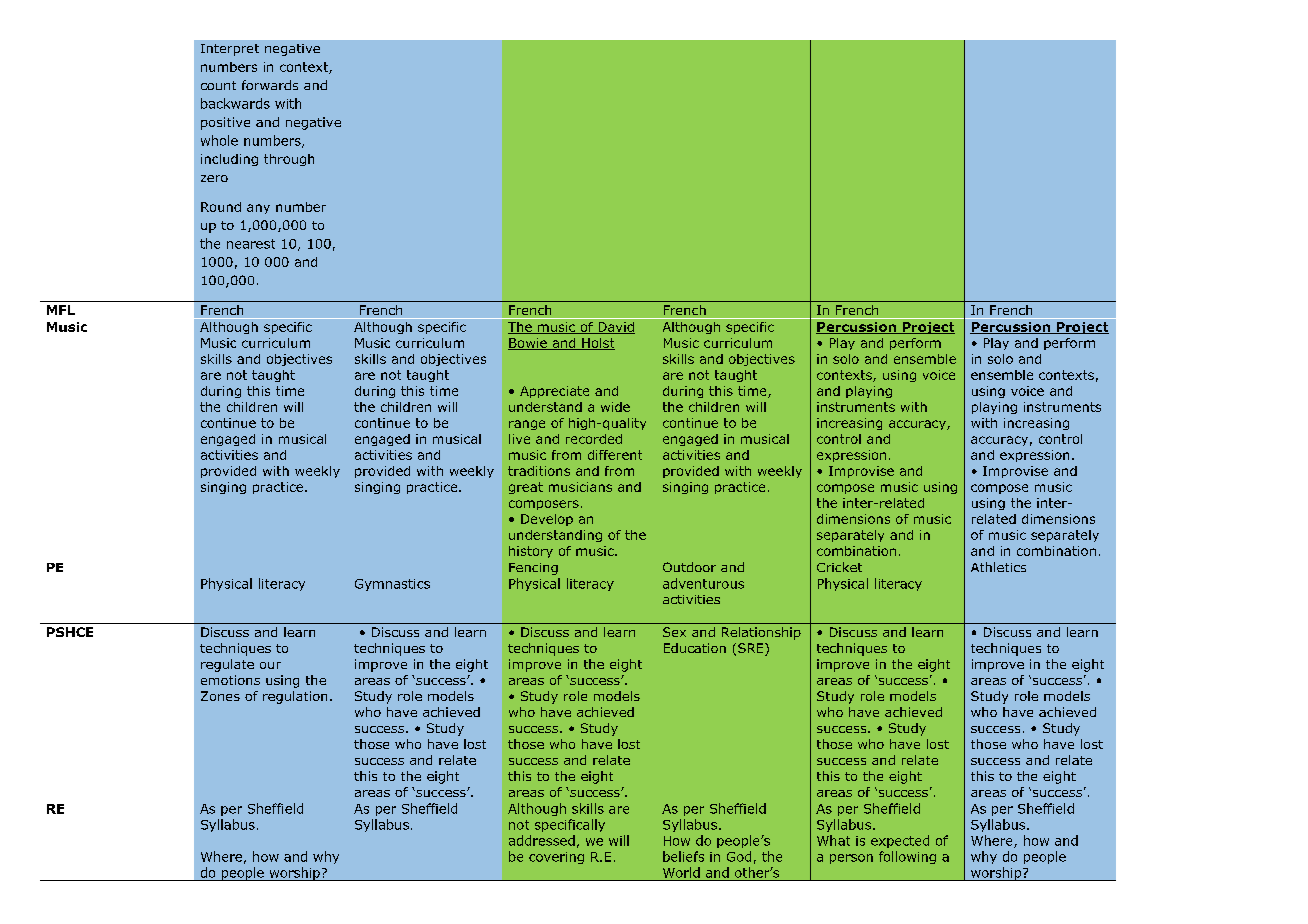 The height and width of the page is (924, 1308). Describe the element at coordinates (674, 632) in the page. I see `Sex` at that location.
